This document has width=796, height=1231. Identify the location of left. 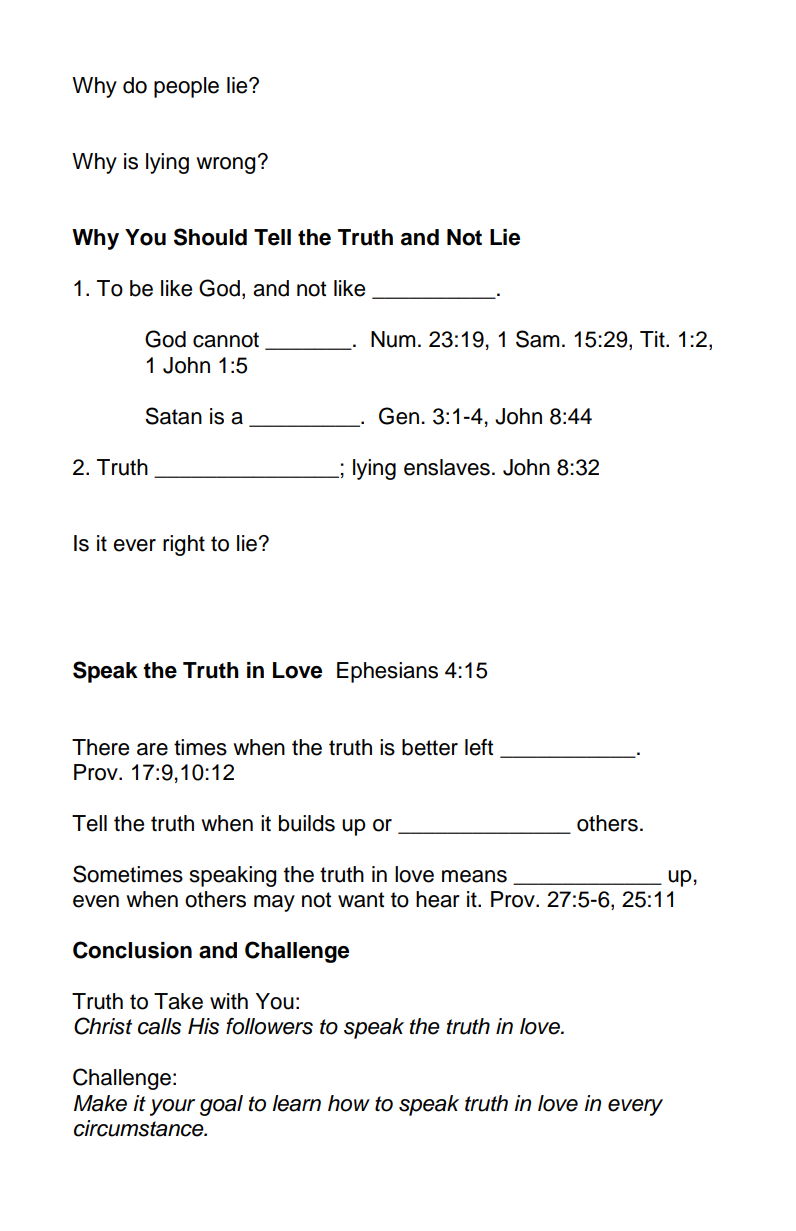
(479, 747).
